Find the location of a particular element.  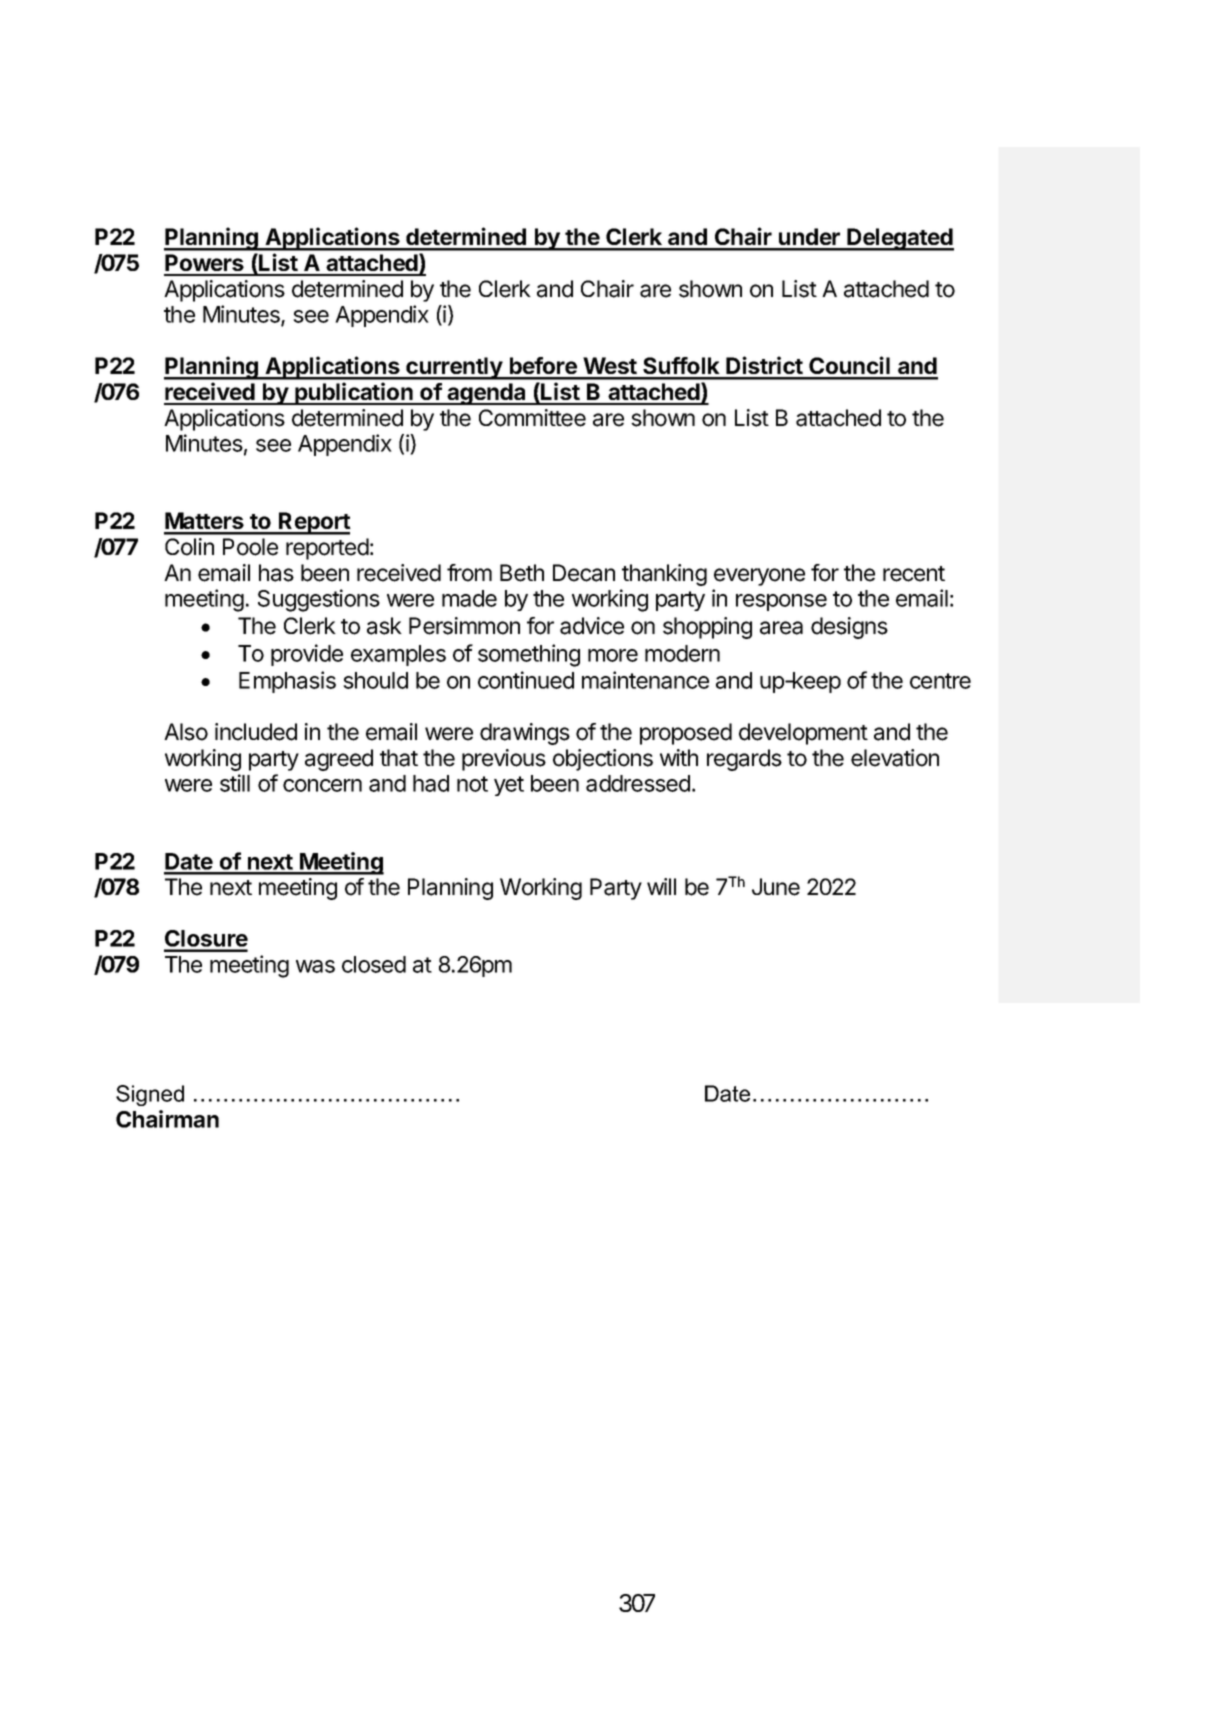

June is located at coordinates (776, 887).
